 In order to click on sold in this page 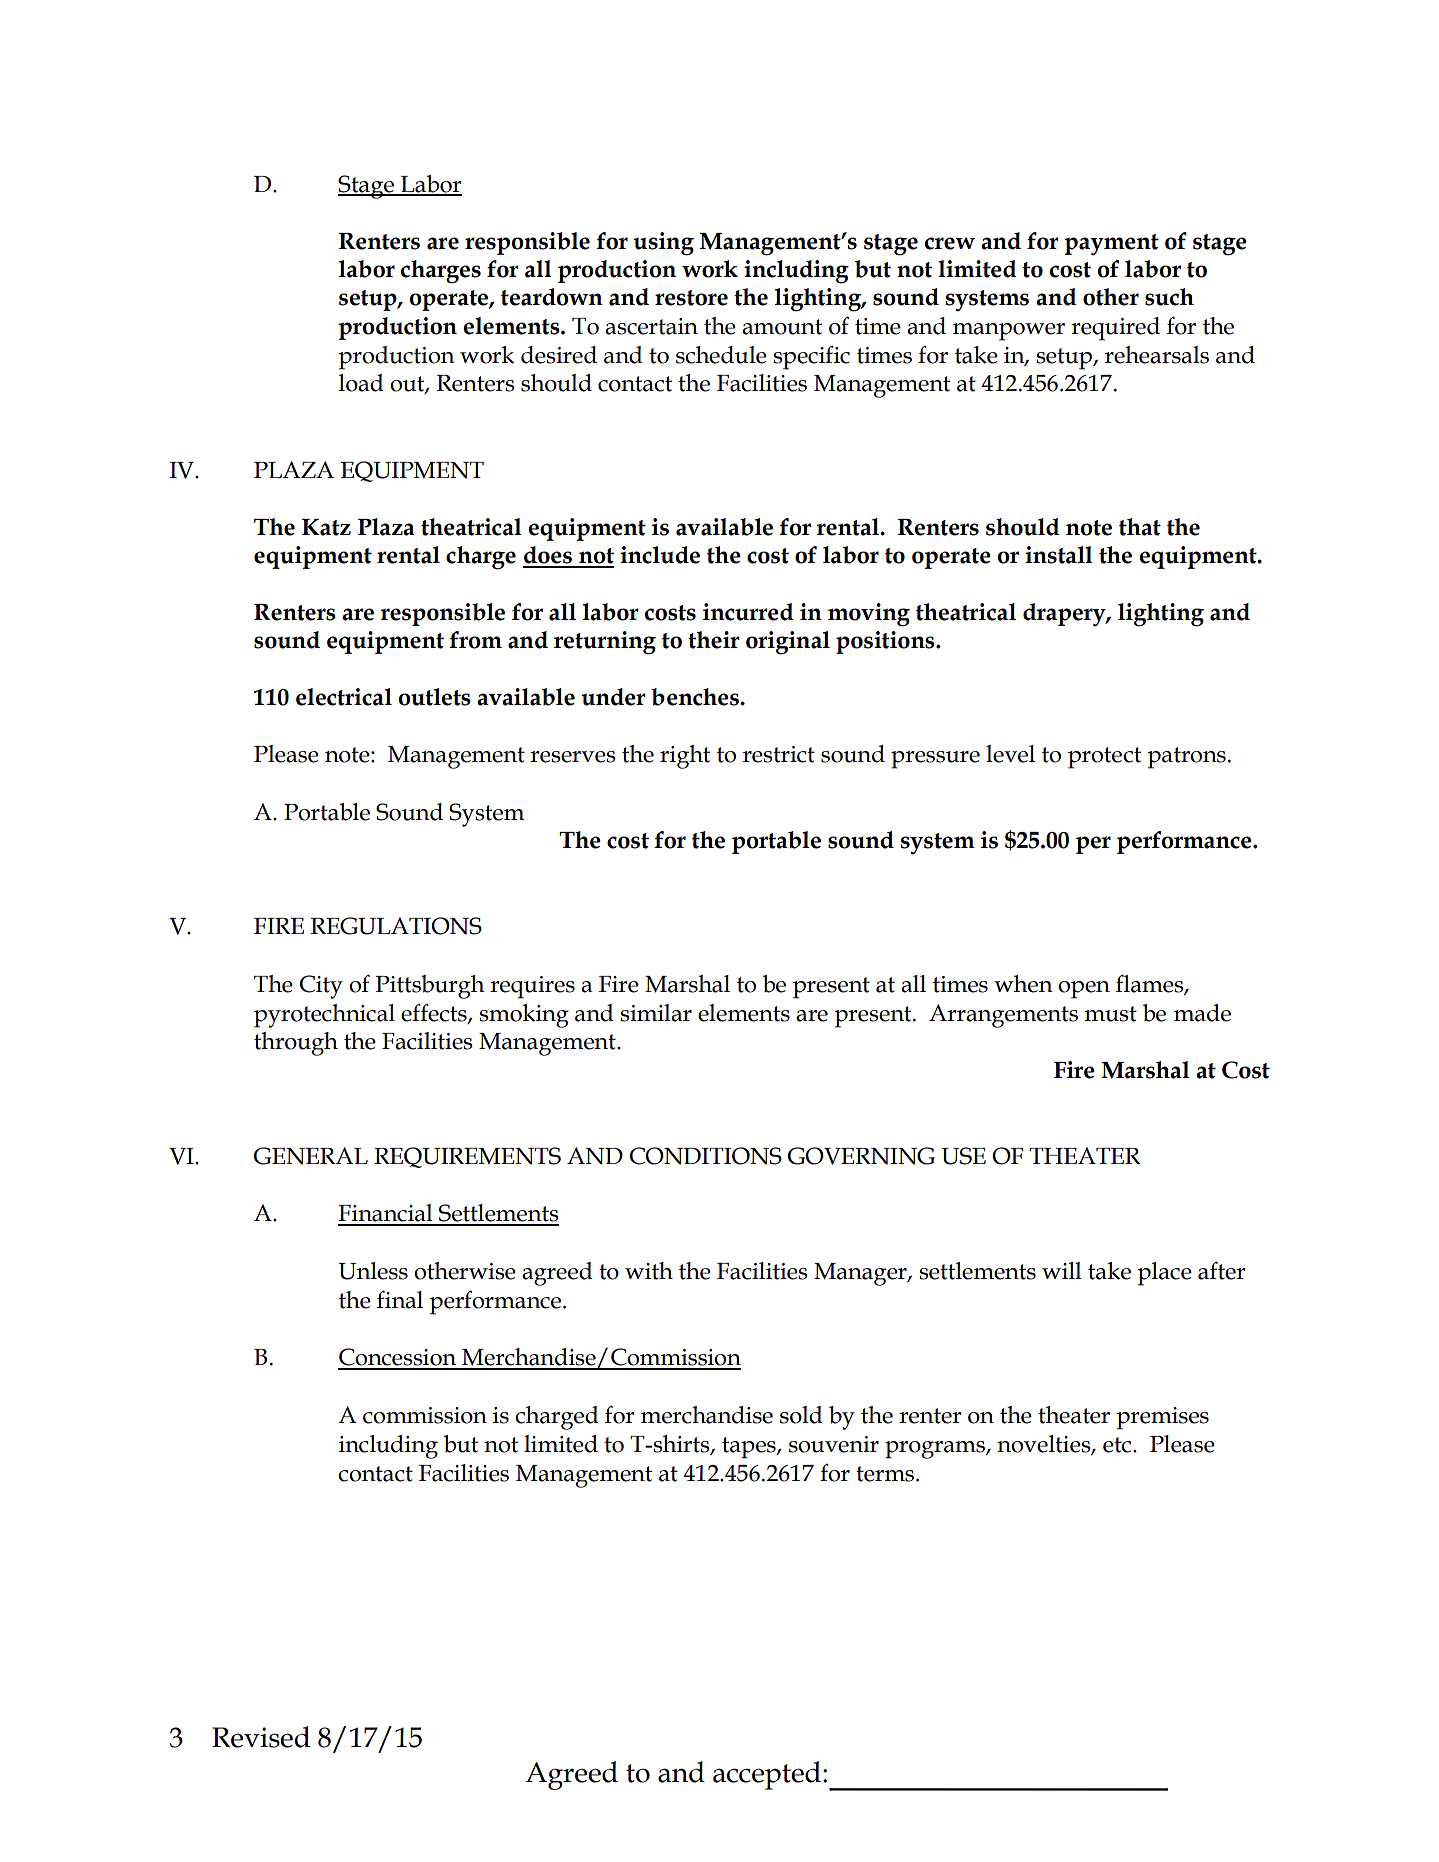, I will do `click(801, 1415)`.
